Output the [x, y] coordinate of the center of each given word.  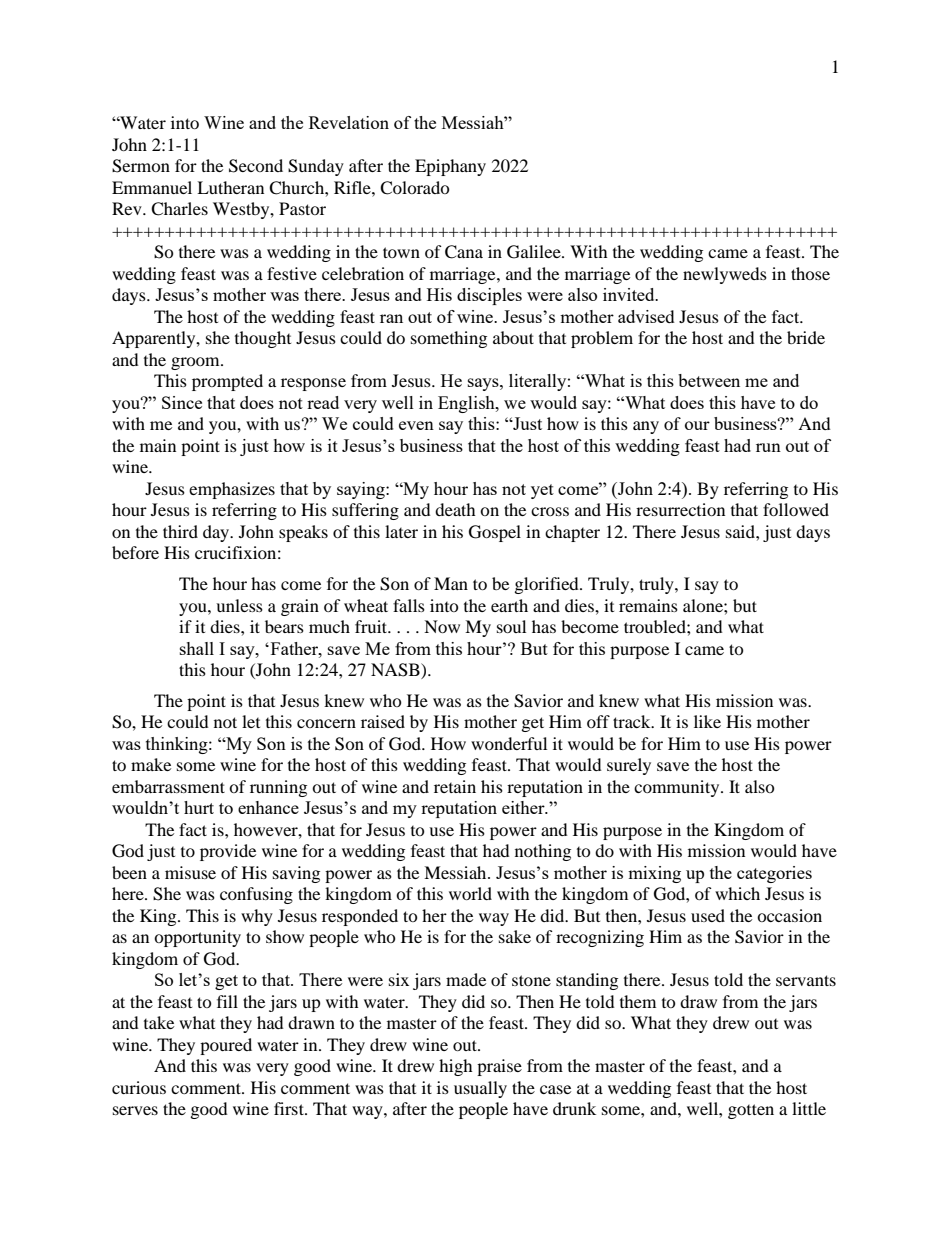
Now [442, 626]
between [709, 380]
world [470, 893]
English [467, 404]
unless [239, 605]
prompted [227, 382]
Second [256, 166]
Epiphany [450, 167]
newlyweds [725, 275]
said [741, 531]
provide [228, 852]
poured [226, 1046]
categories [774, 874]
